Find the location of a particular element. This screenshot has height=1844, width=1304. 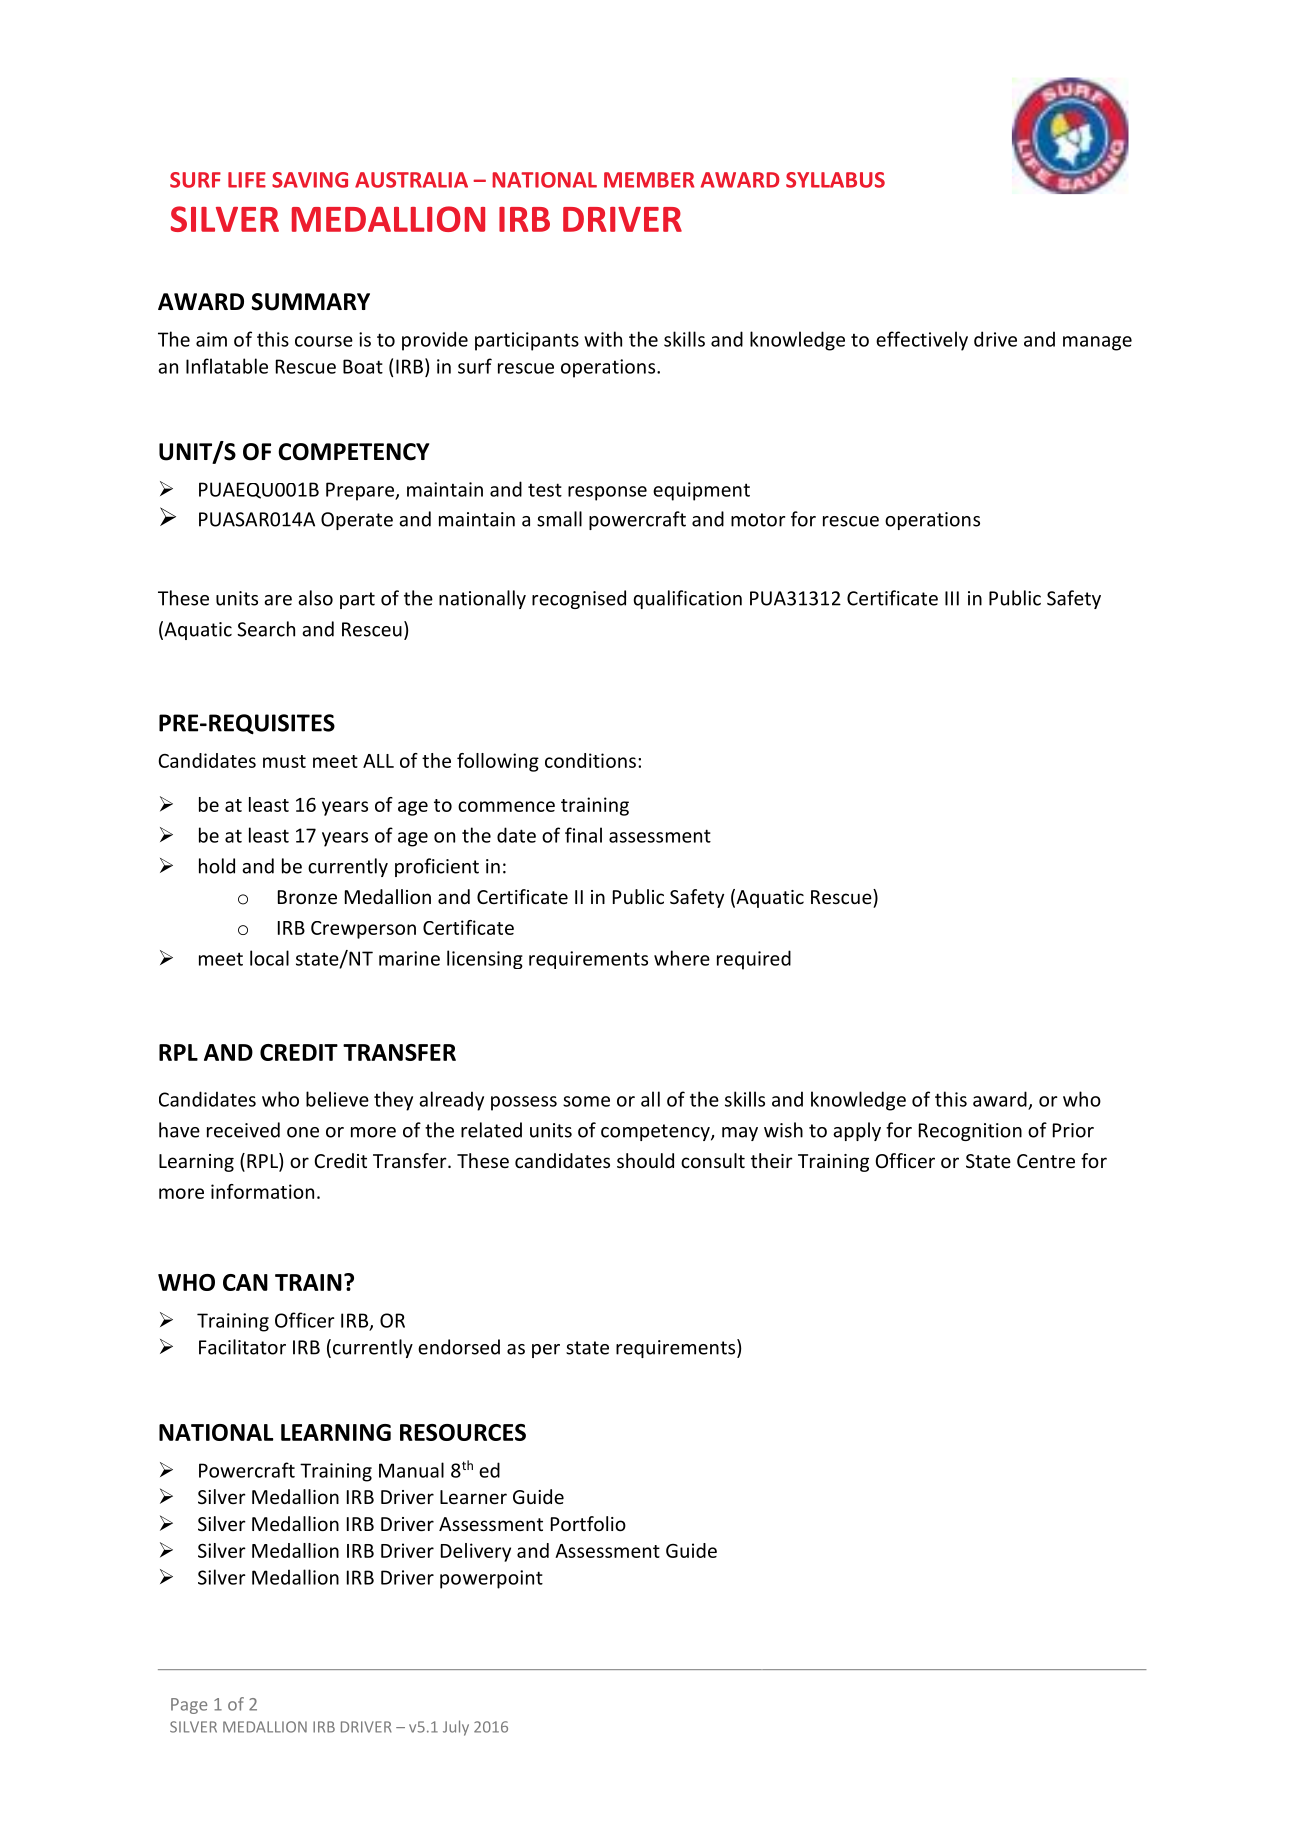

effectively is located at coordinates (922, 341).
